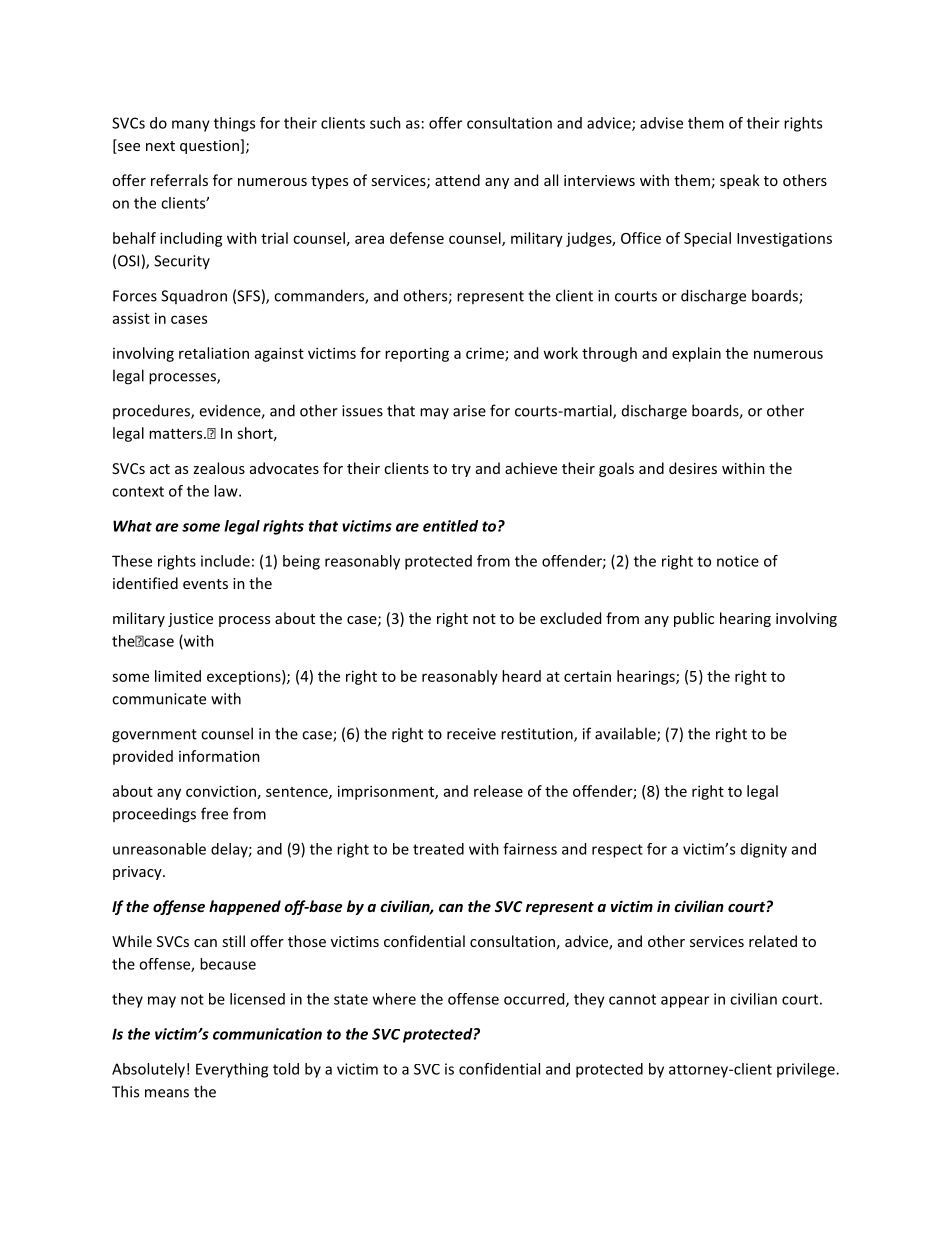 The width and height of the screenshot is (952, 1233). What do you see at coordinates (486, 354) in the screenshot?
I see `crime` at bounding box center [486, 354].
